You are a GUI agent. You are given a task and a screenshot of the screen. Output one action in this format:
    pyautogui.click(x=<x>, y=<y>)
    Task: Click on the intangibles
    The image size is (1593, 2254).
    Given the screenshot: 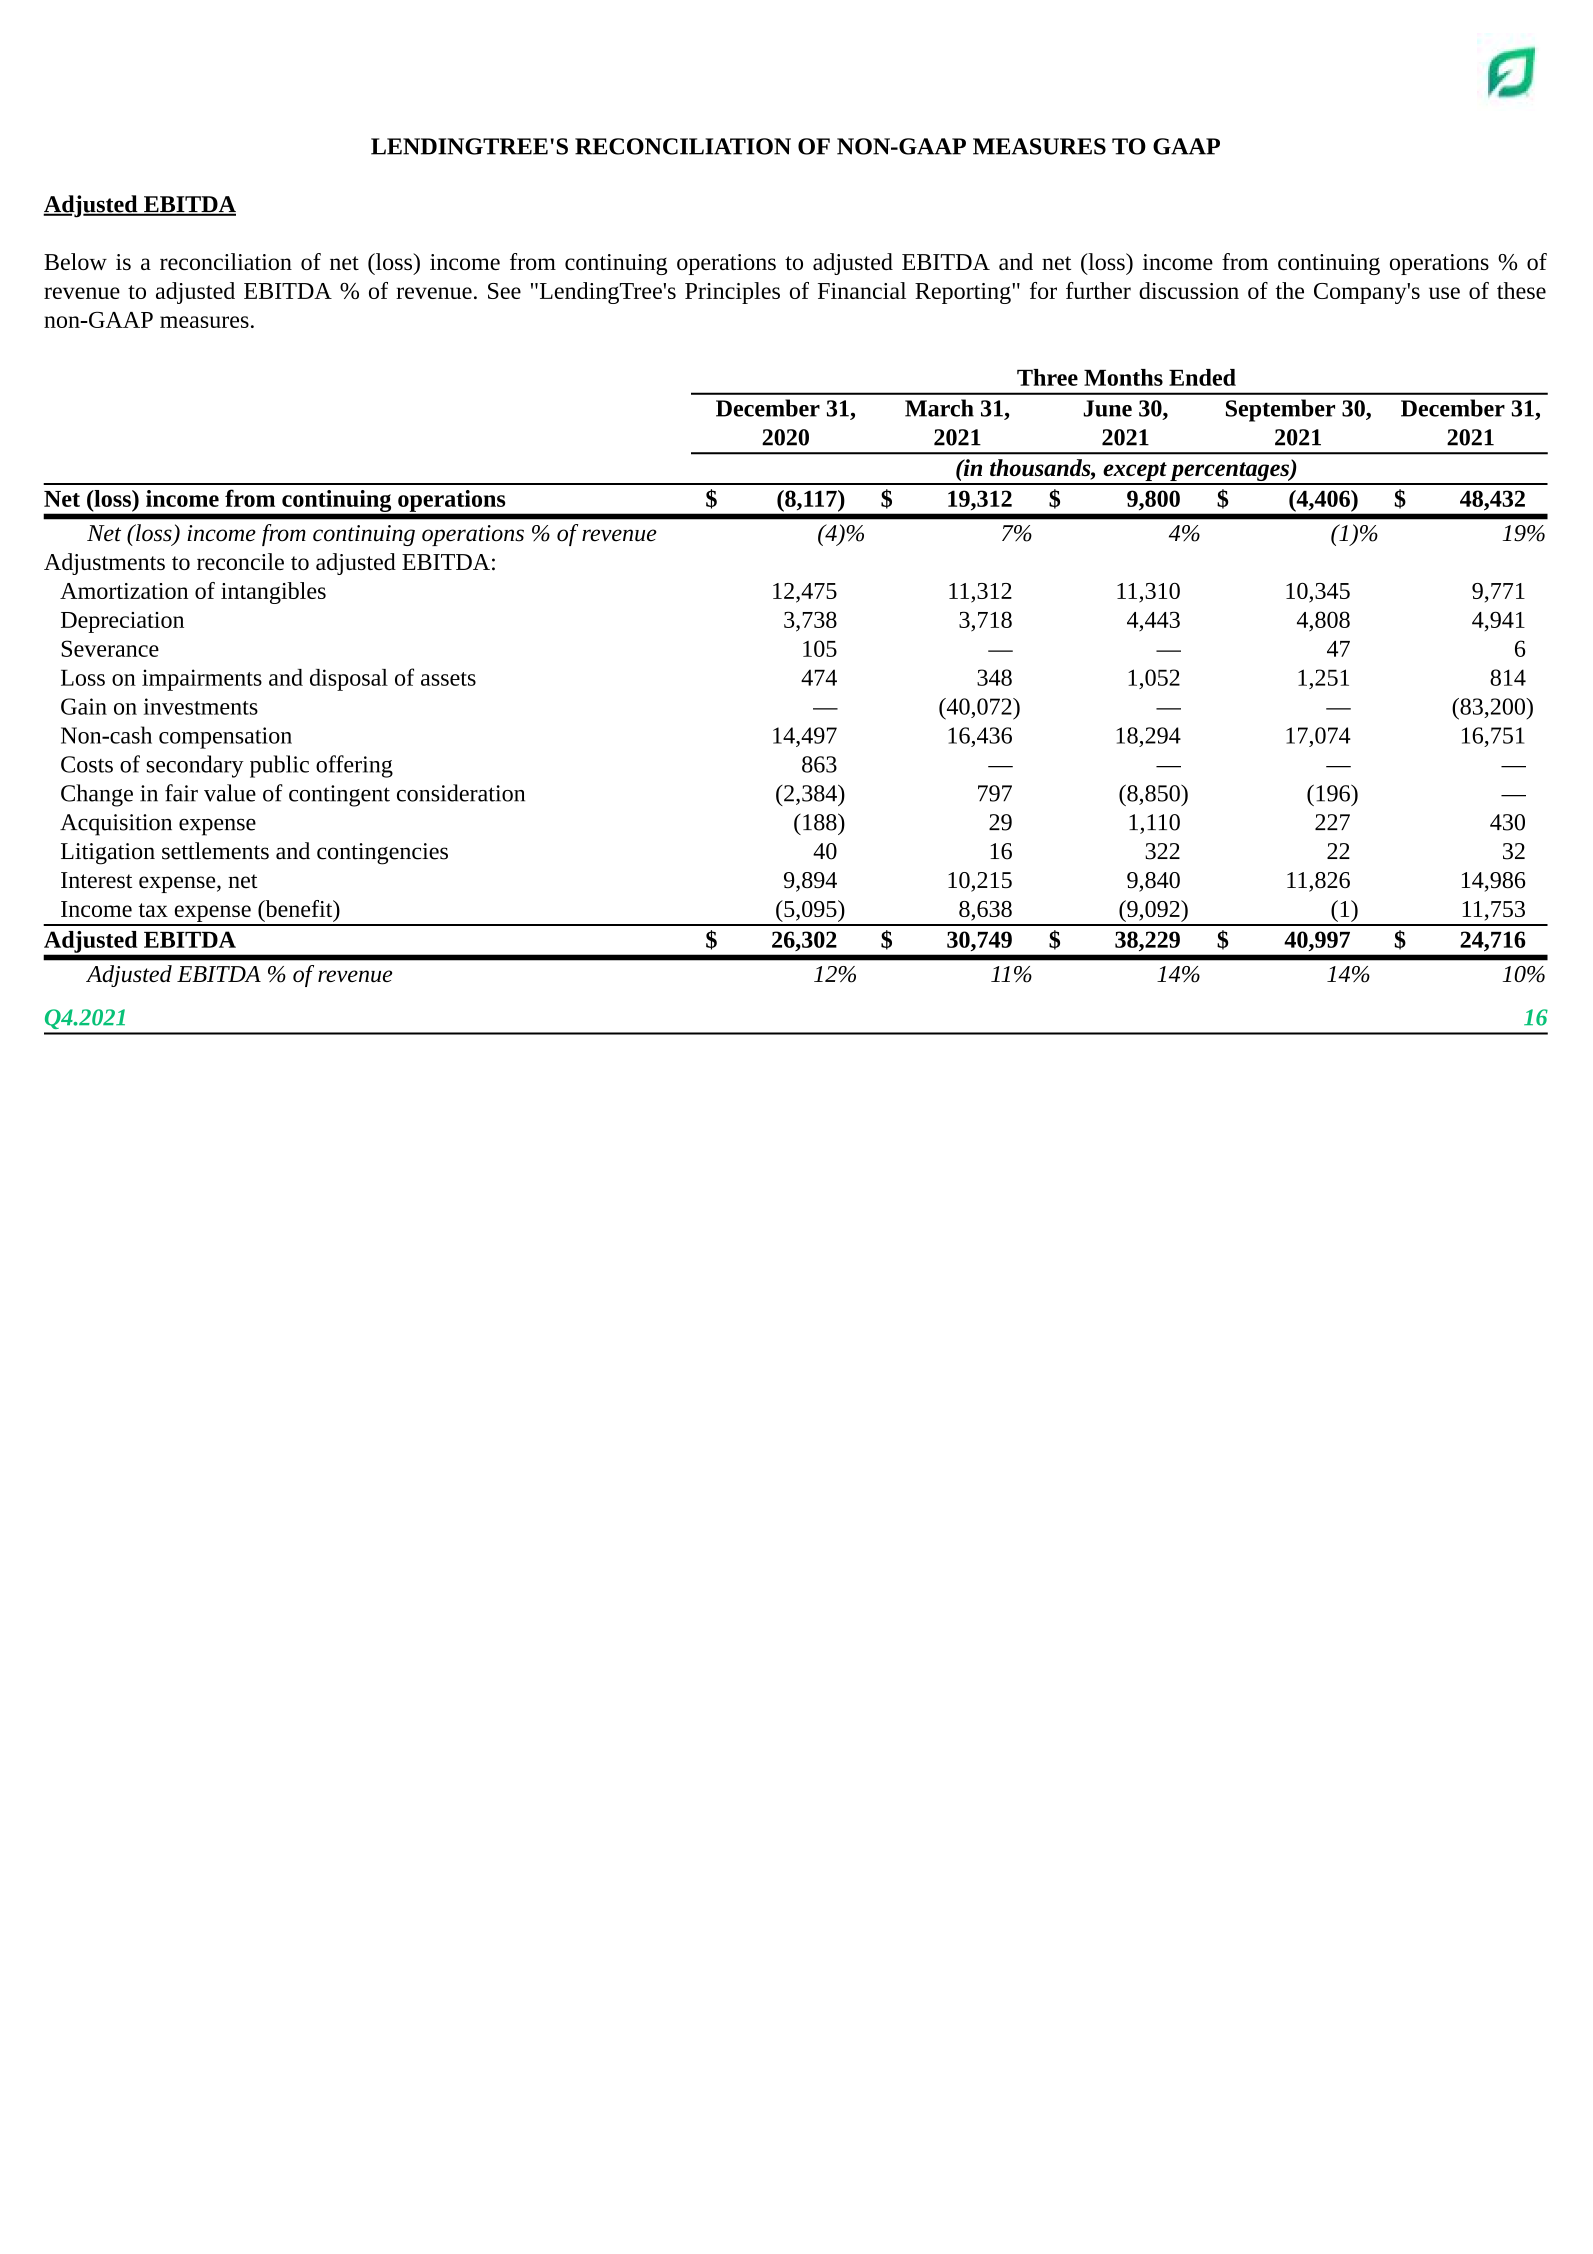 What is the action you would take?
    pyautogui.click(x=273, y=593)
